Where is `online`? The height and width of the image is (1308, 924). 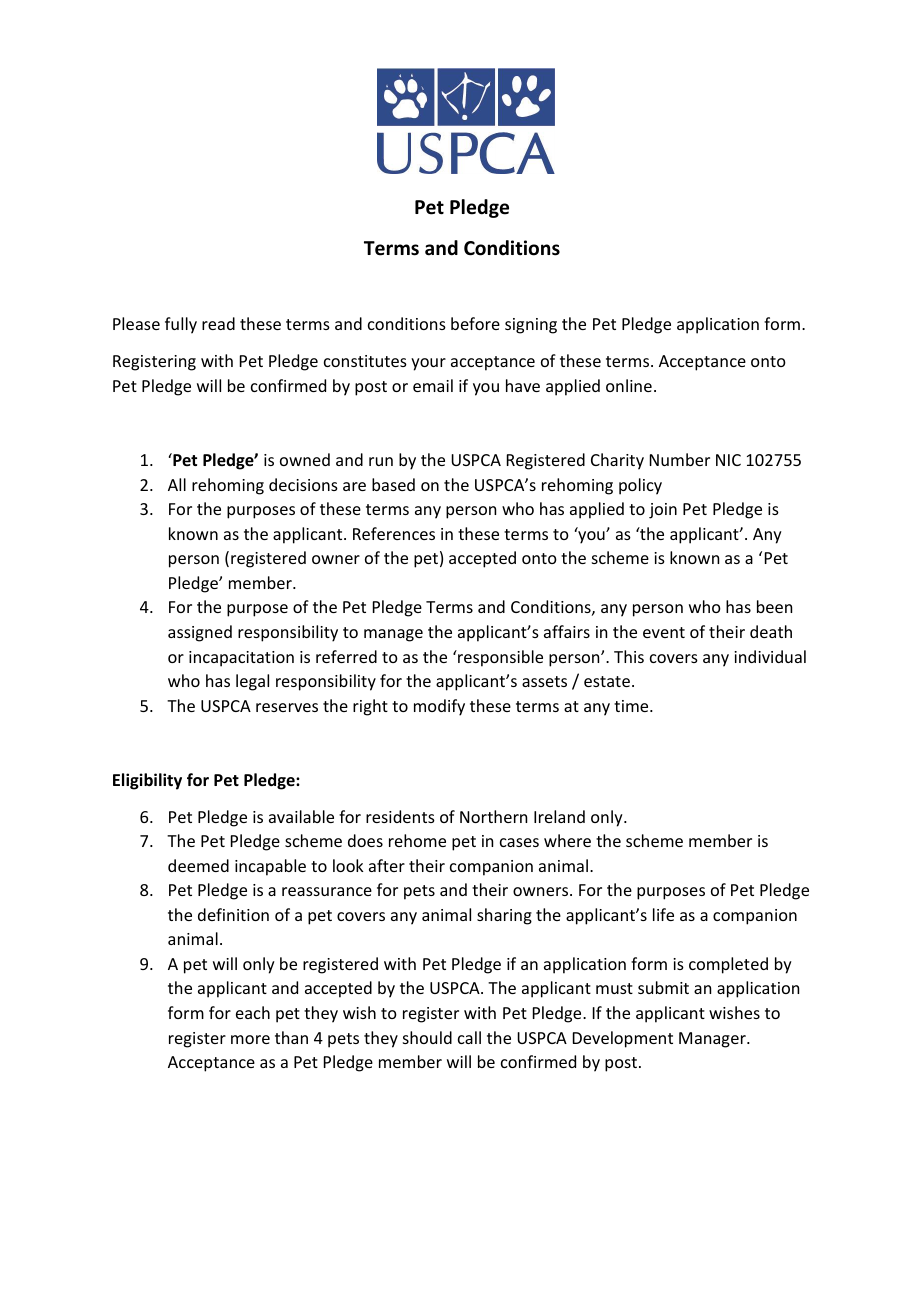 online is located at coordinates (629, 385).
